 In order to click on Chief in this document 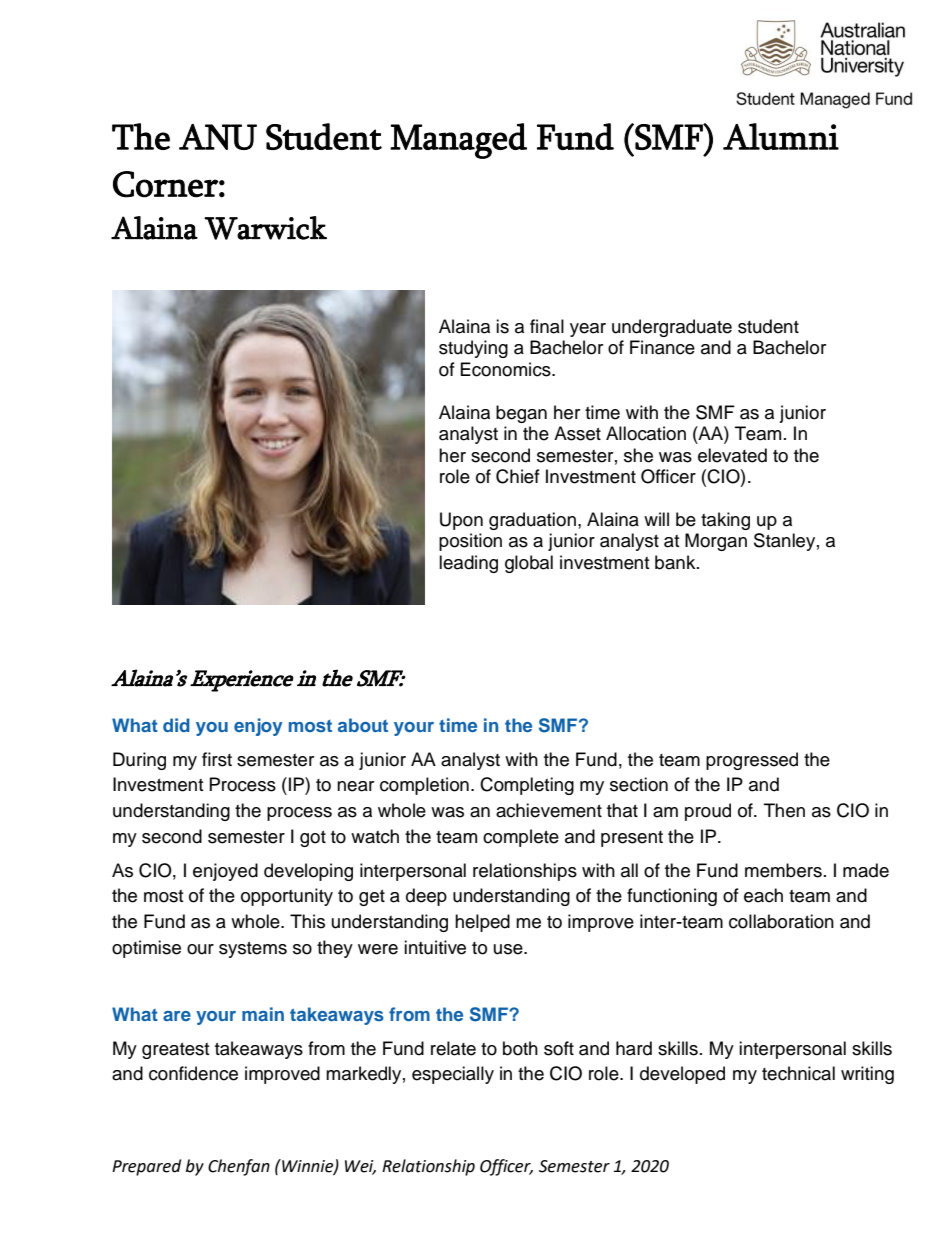, I will do `click(518, 476)`.
